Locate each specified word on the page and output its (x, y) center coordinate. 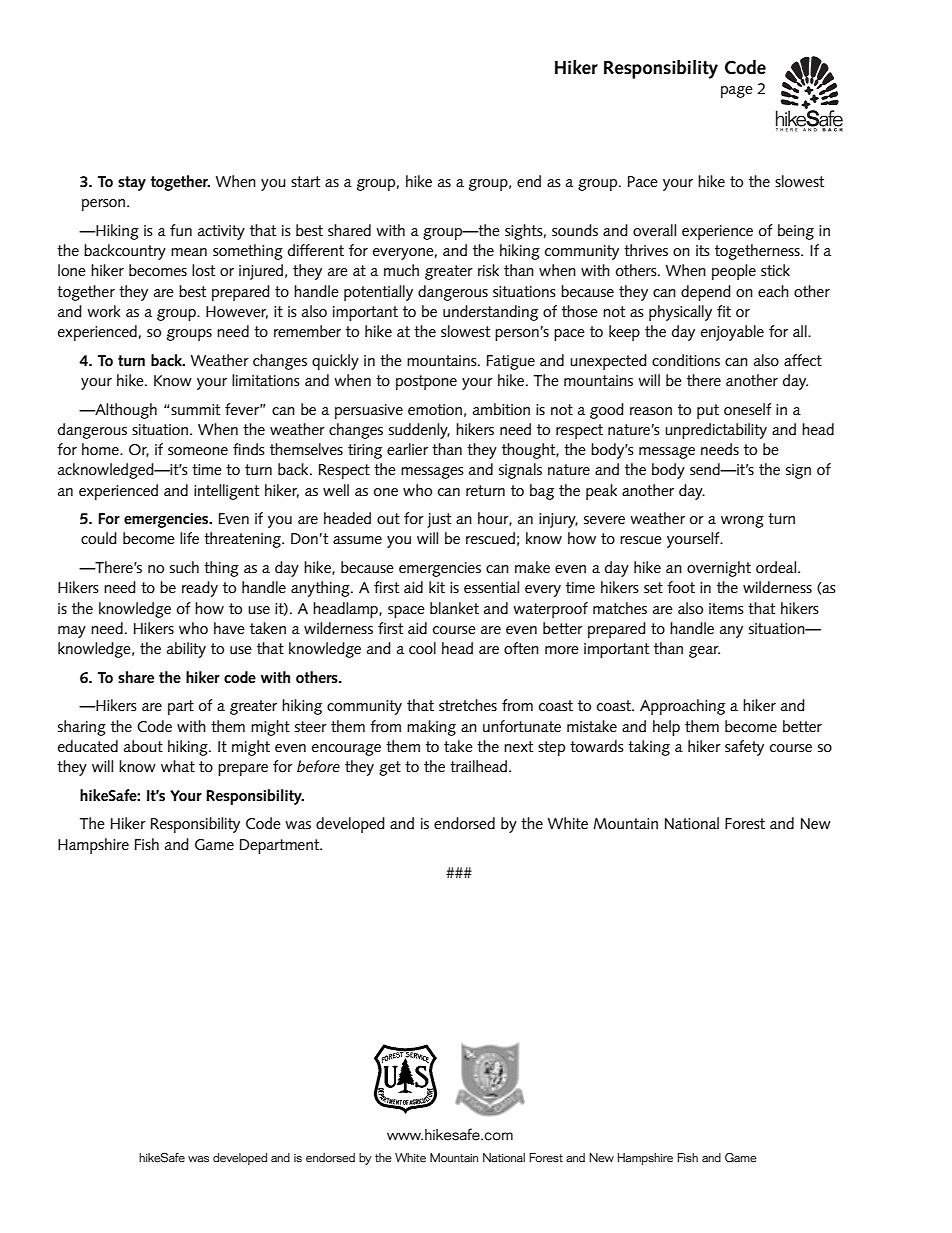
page (737, 92)
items (726, 608)
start (305, 181)
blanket (454, 608)
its (703, 250)
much (401, 270)
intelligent (226, 492)
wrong (742, 522)
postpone (426, 382)
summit (195, 409)
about (143, 746)
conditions (686, 360)
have (229, 628)
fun (181, 230)
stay (132, 183)
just (439, 520)
